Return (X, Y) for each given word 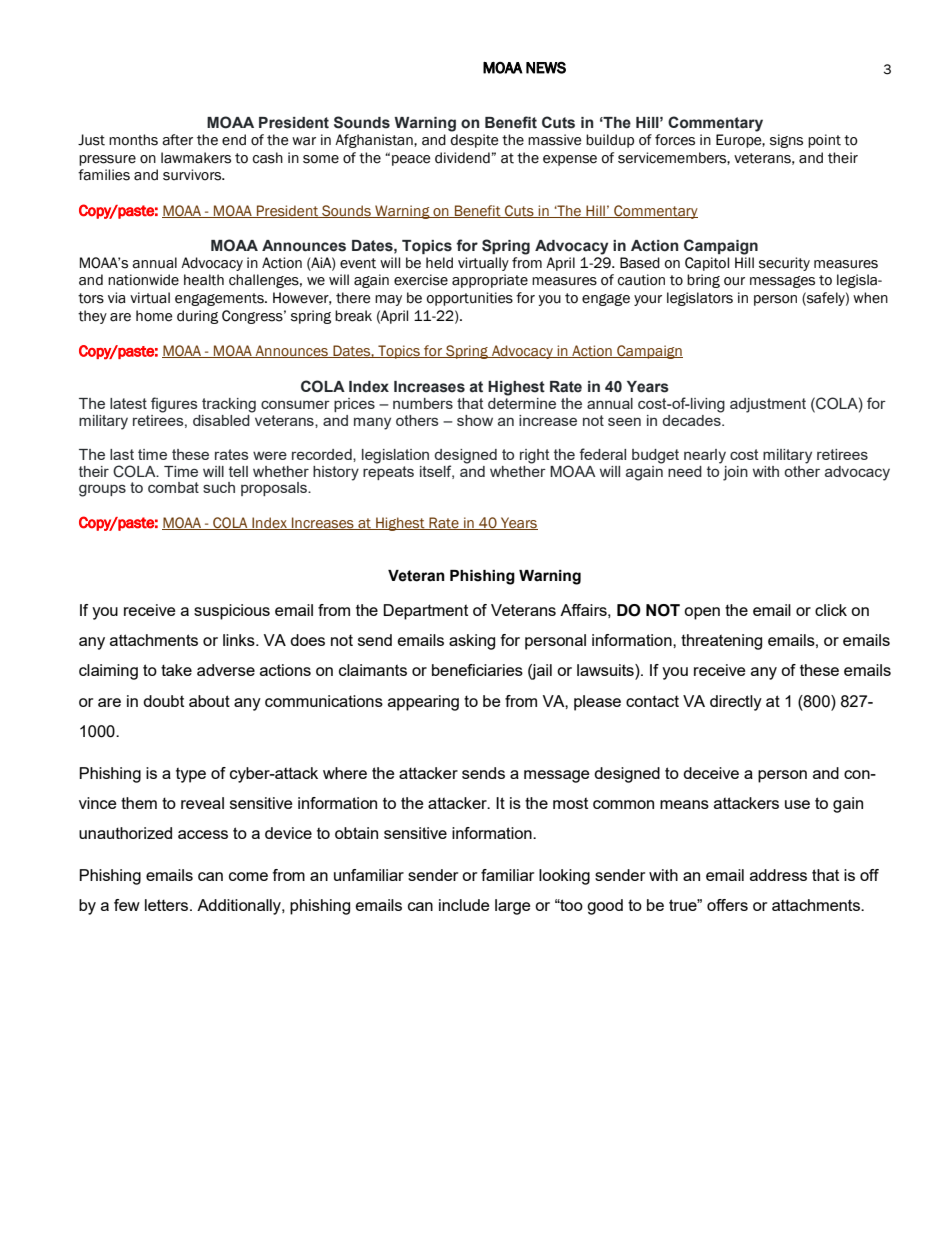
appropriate (490, 281)
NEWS (546, 68)
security (784, 264)
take (176, 670)
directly (736, 703)
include (464, 905)
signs (786, 141)
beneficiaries (477, 670)
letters (168, 905)
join (735, 473)
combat (173, 487)
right (535, 456)
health (204, 280)
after (177, 140)
